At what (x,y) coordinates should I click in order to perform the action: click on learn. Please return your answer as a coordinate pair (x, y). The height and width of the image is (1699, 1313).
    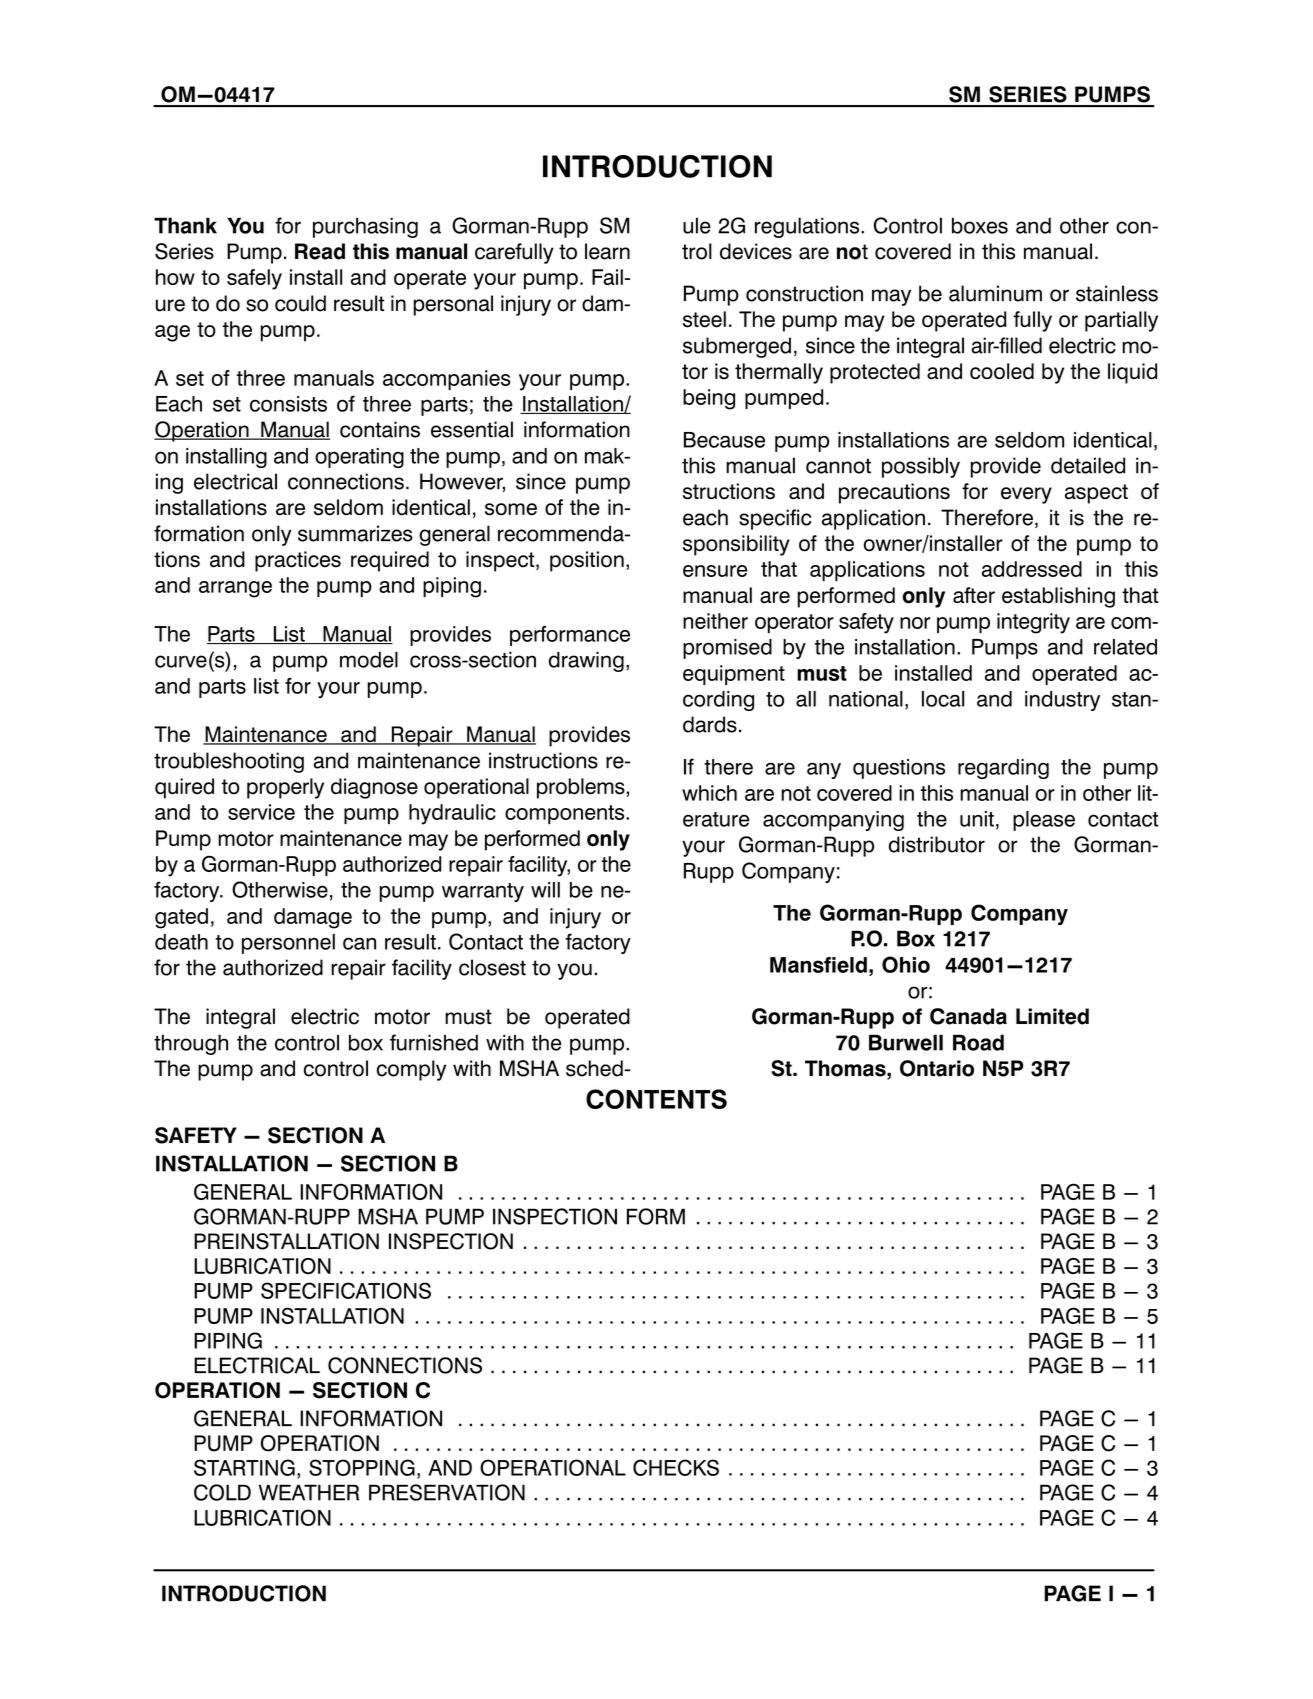
    Looking at the image, I should click on (607, 251).
